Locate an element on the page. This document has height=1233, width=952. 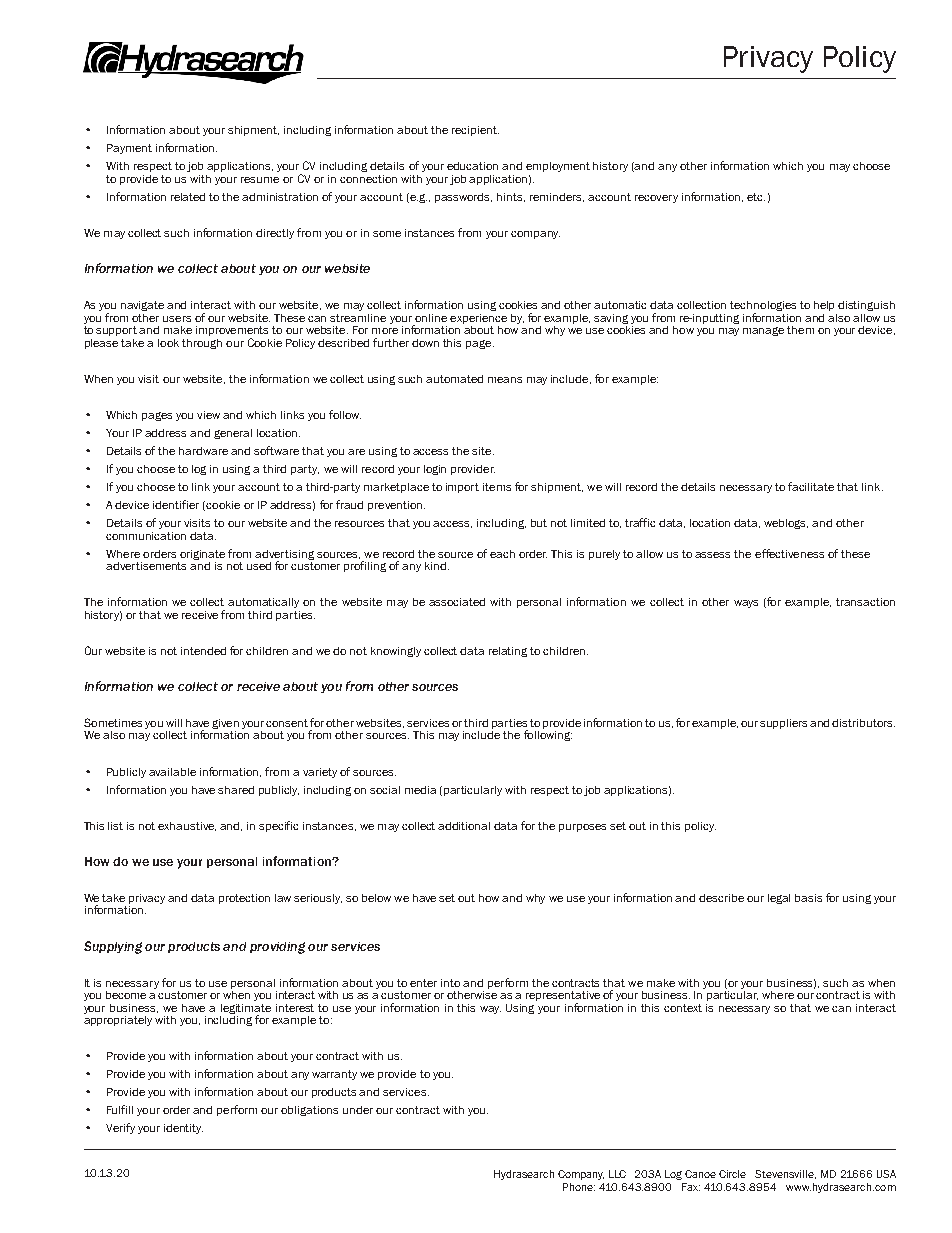
related is located at coordinates (188, 197).
